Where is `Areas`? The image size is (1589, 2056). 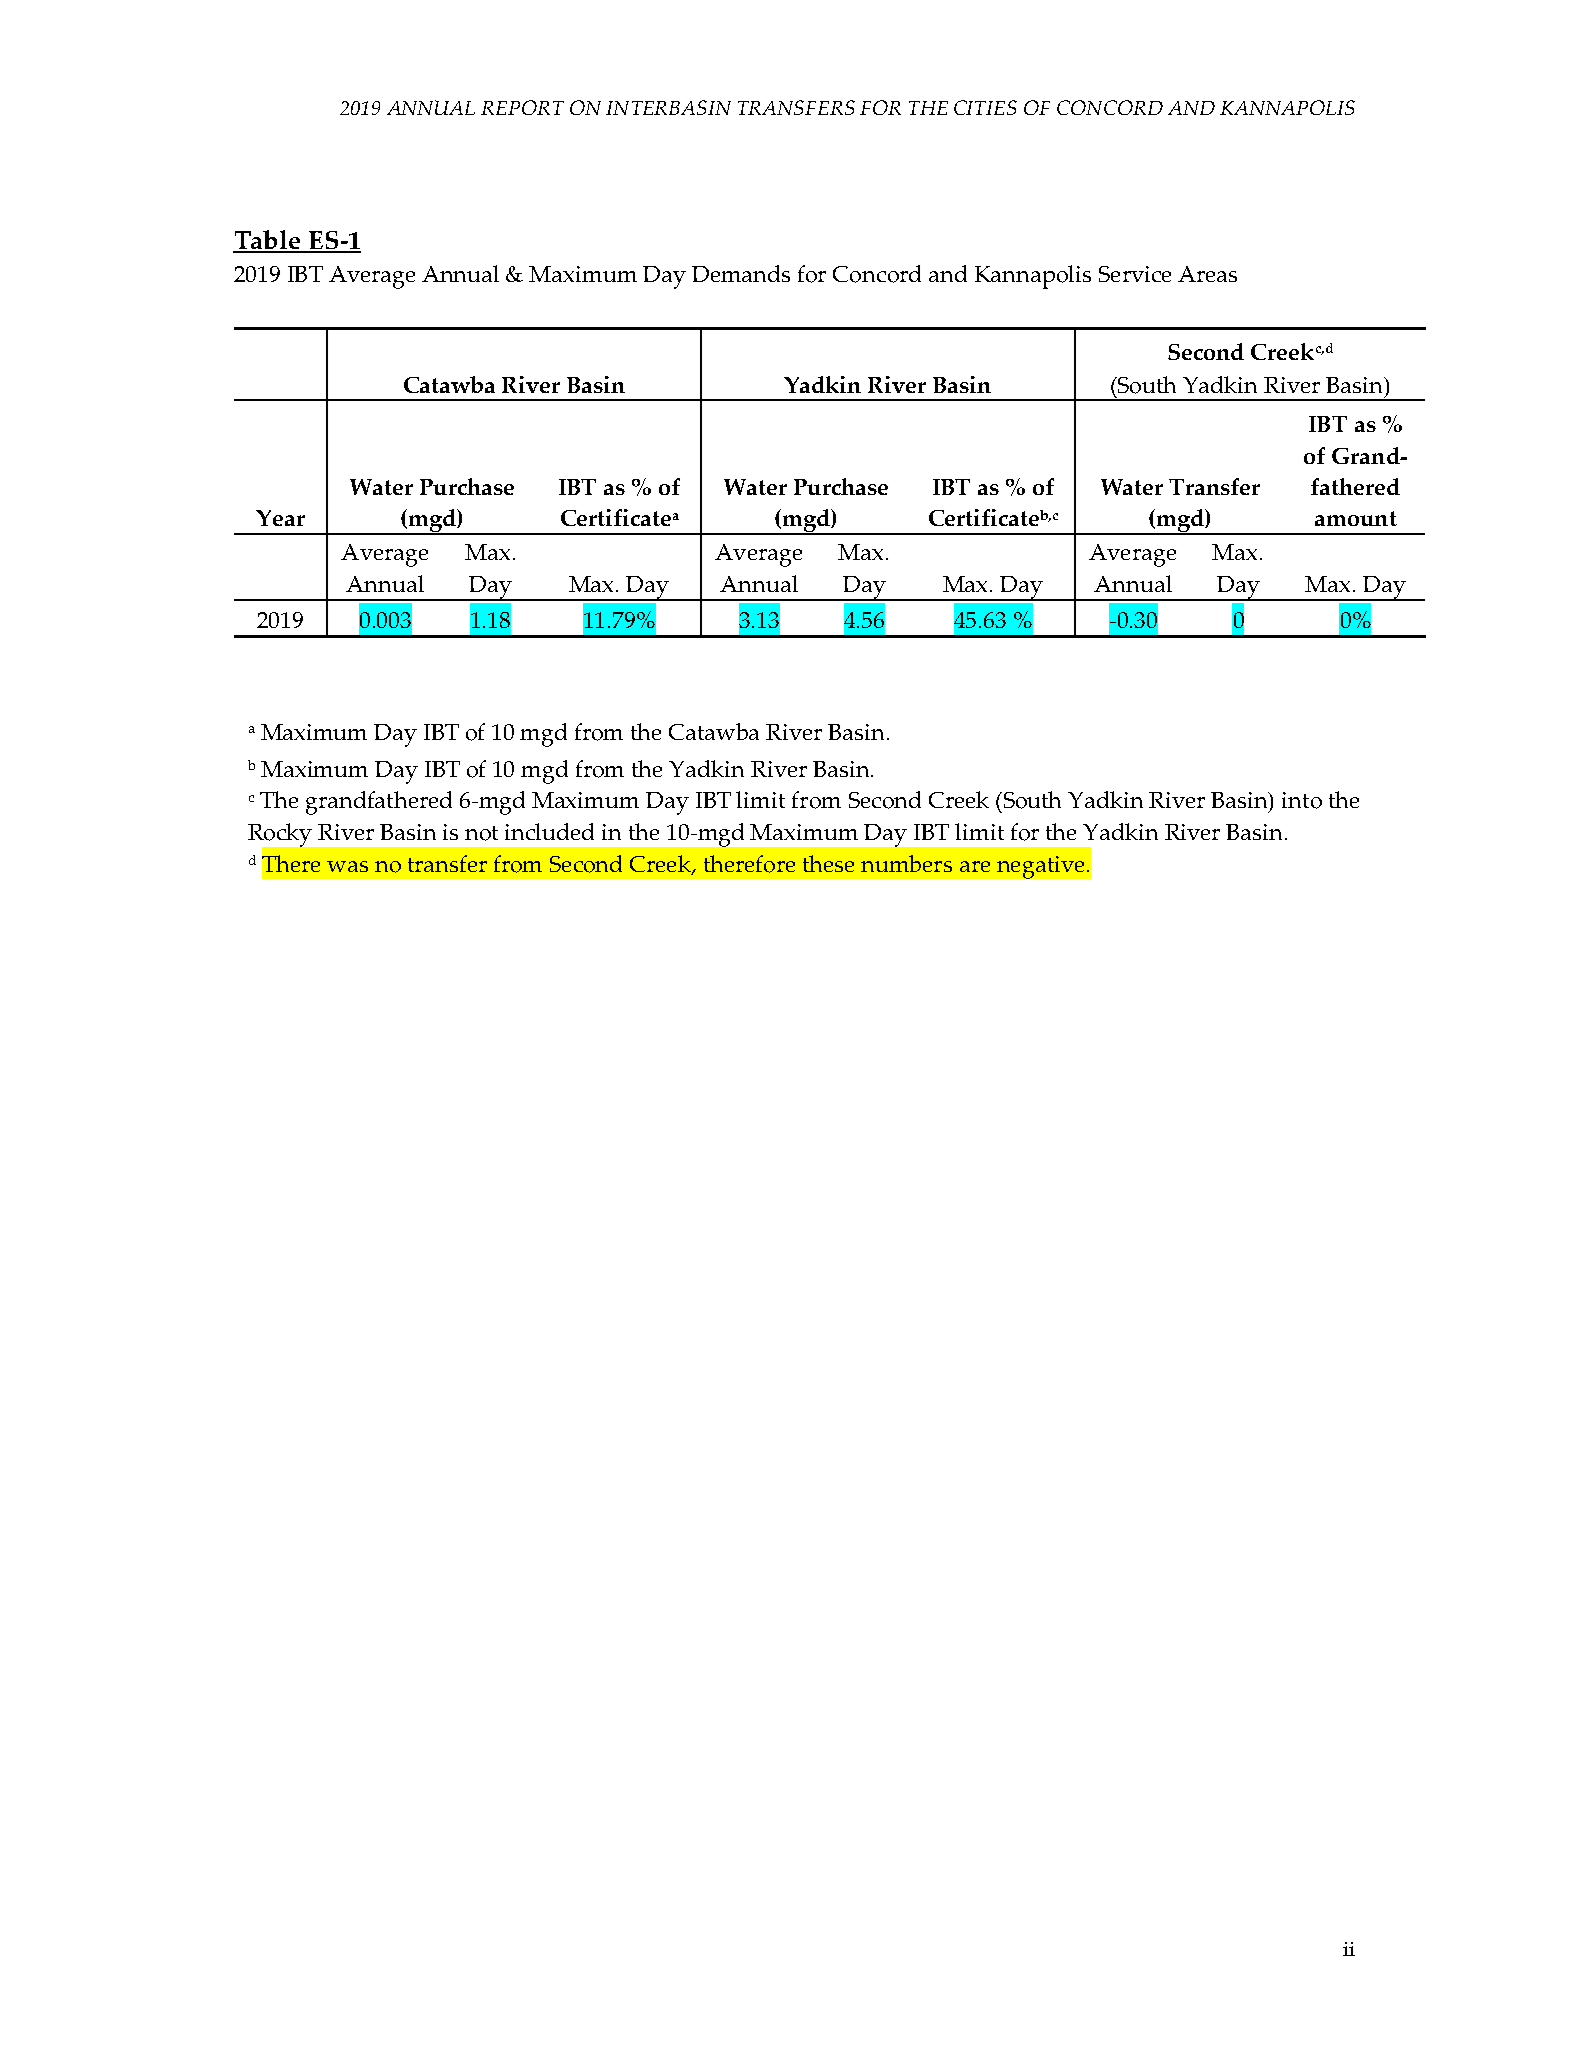 Areas is located at coordinates (1207, 274).
